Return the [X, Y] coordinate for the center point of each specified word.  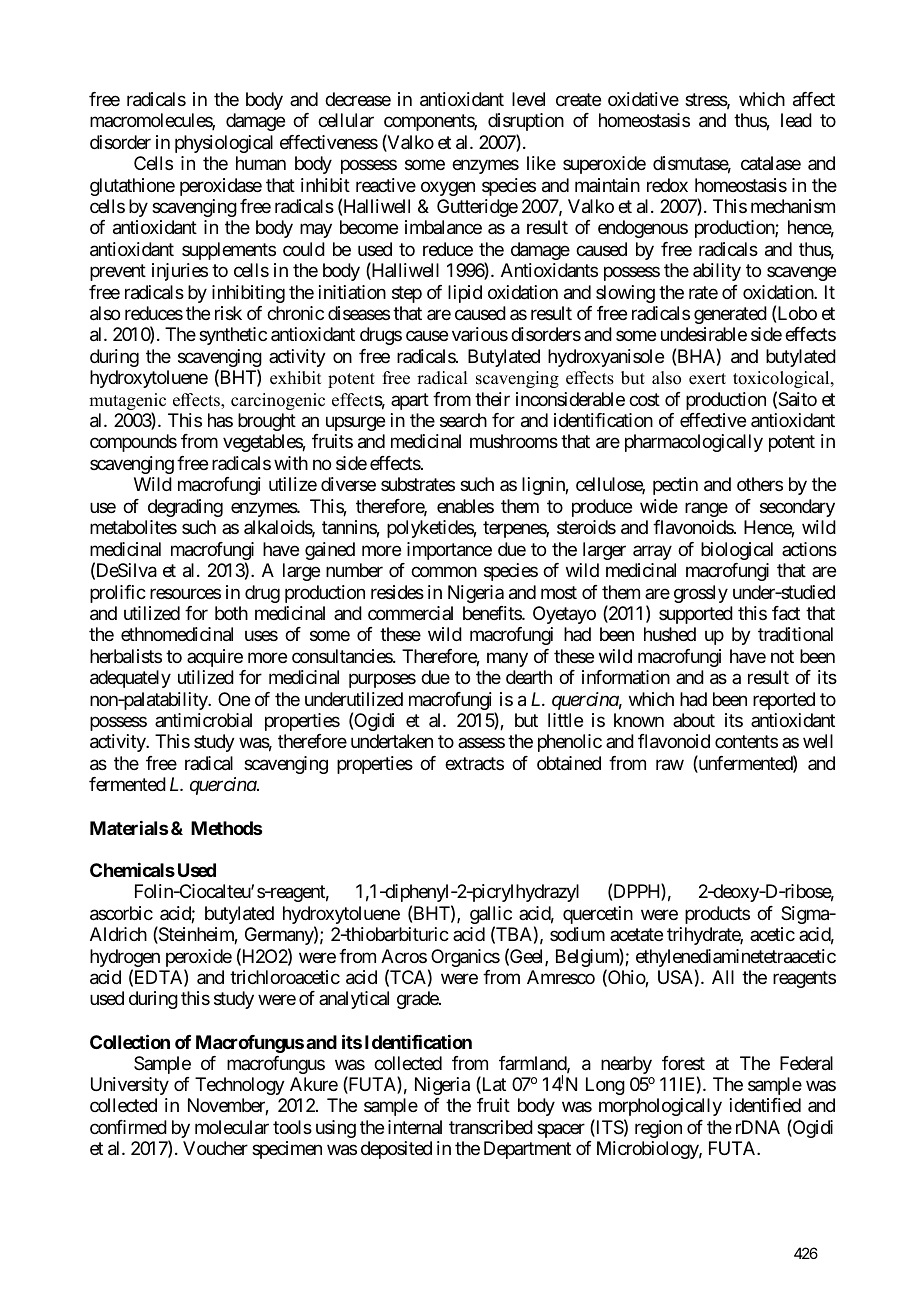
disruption [526, 122]
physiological [224, 144]
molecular [232, 1127]
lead [796, 120]
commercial [410, 613]
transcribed [491, 1127]
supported [696, 615]
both [231, 613]
